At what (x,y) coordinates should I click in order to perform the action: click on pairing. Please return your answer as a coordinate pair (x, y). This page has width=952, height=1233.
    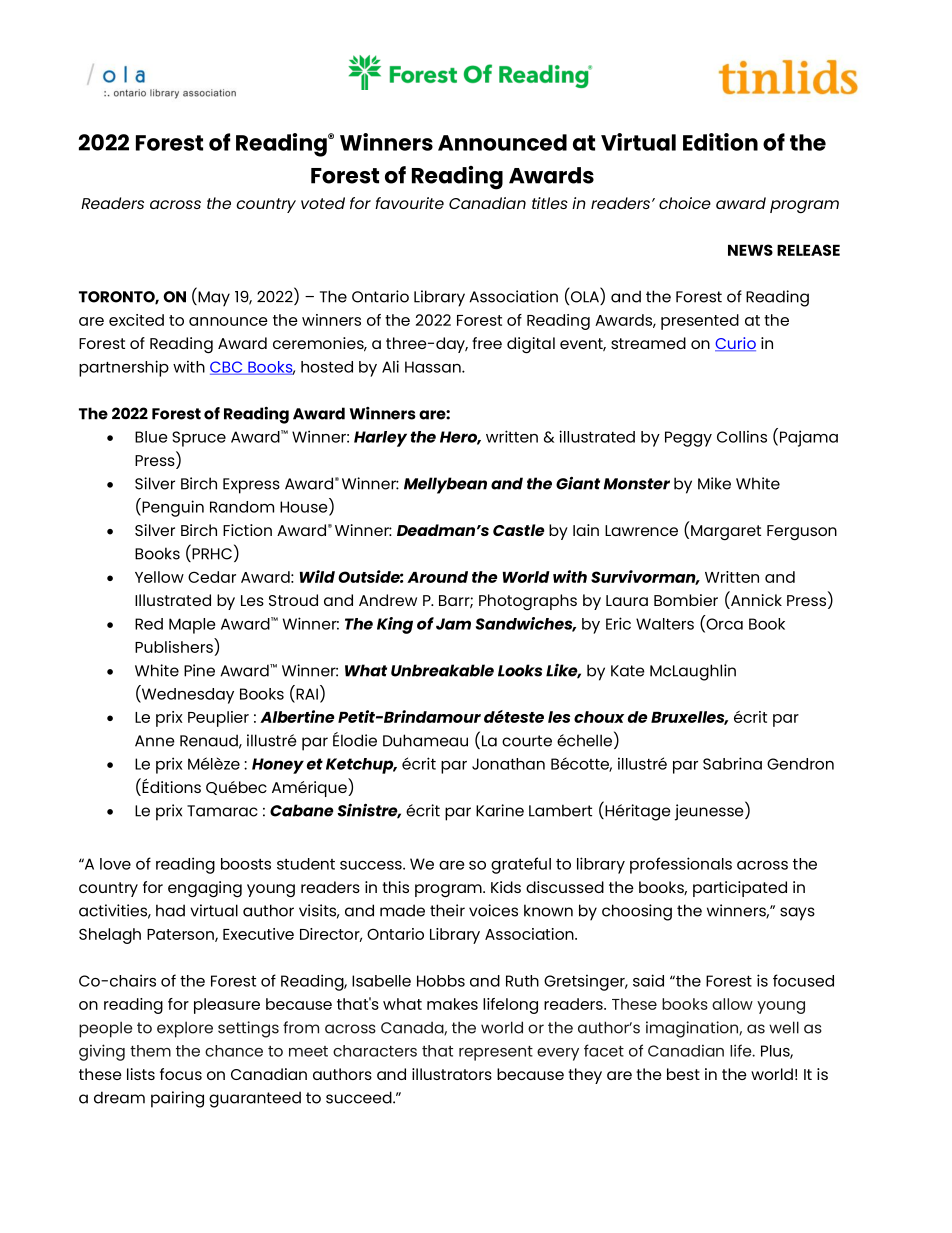
    Looking at the image, I should click on (177, 1099).
